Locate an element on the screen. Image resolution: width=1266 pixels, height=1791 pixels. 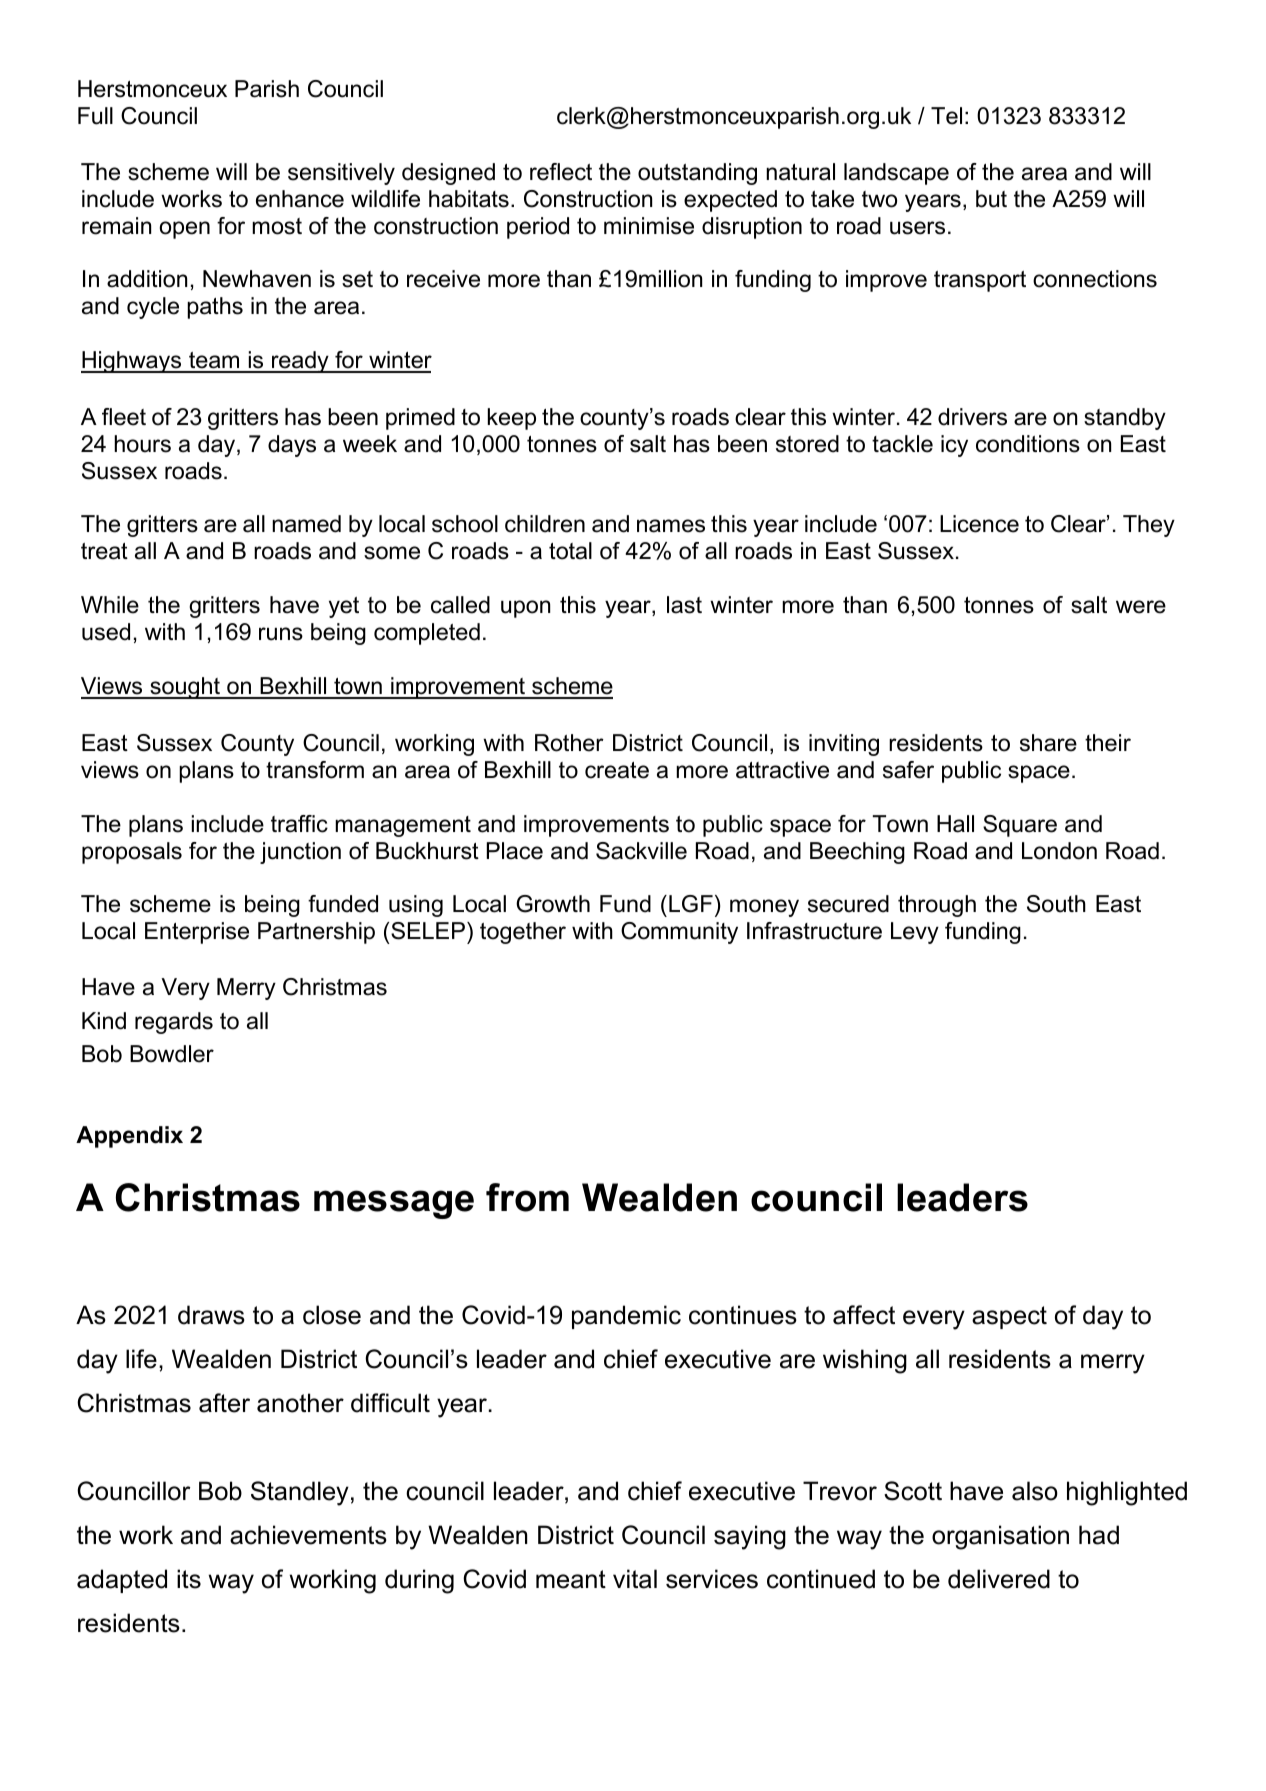
from is located at coordinates (527, 1197).
